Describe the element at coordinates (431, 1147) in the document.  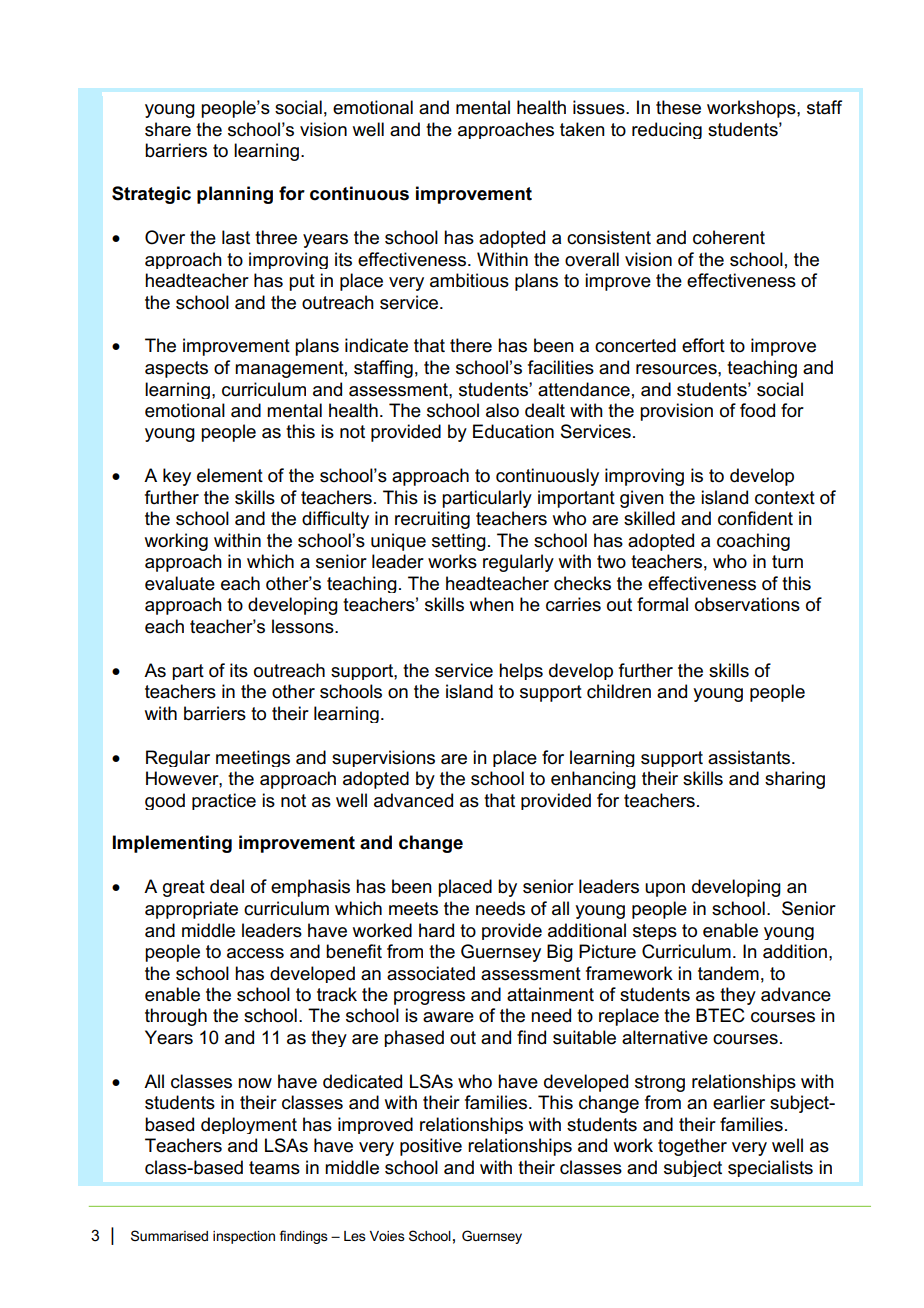
I see `positive` at that location.
